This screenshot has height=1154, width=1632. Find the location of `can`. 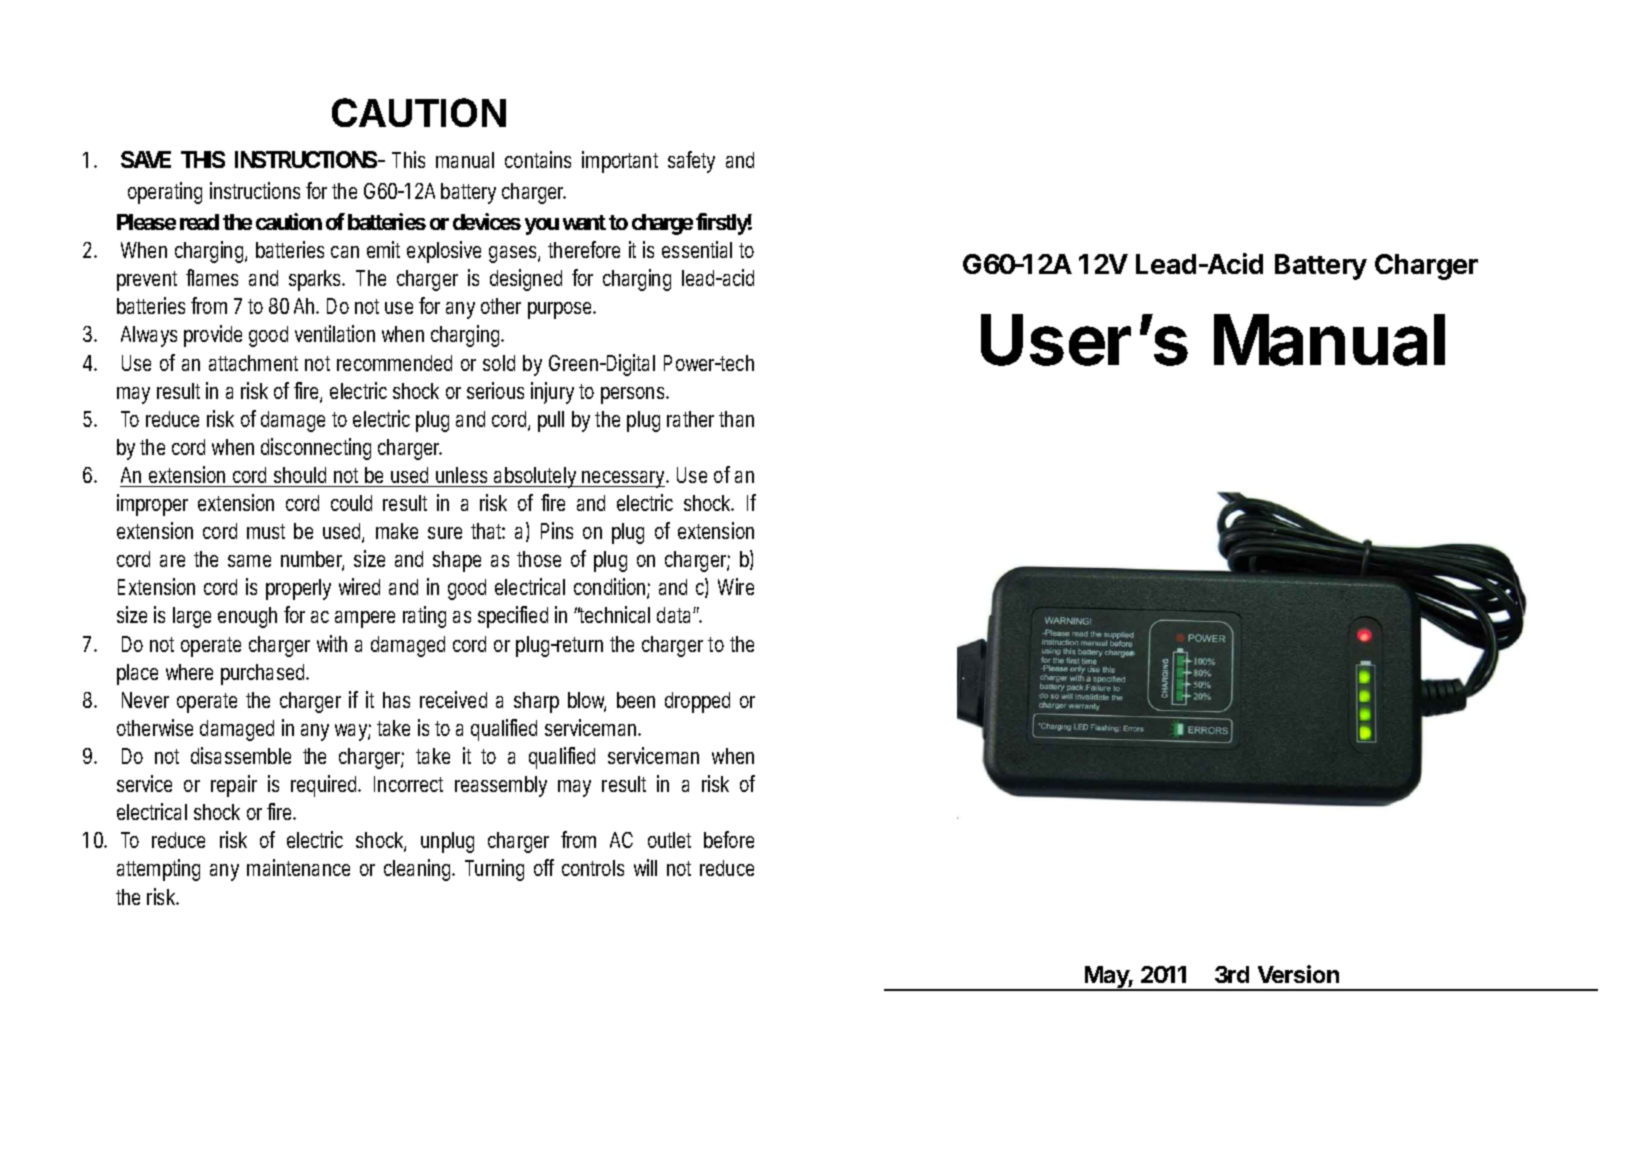

can is located at coordinates (345, 252).
